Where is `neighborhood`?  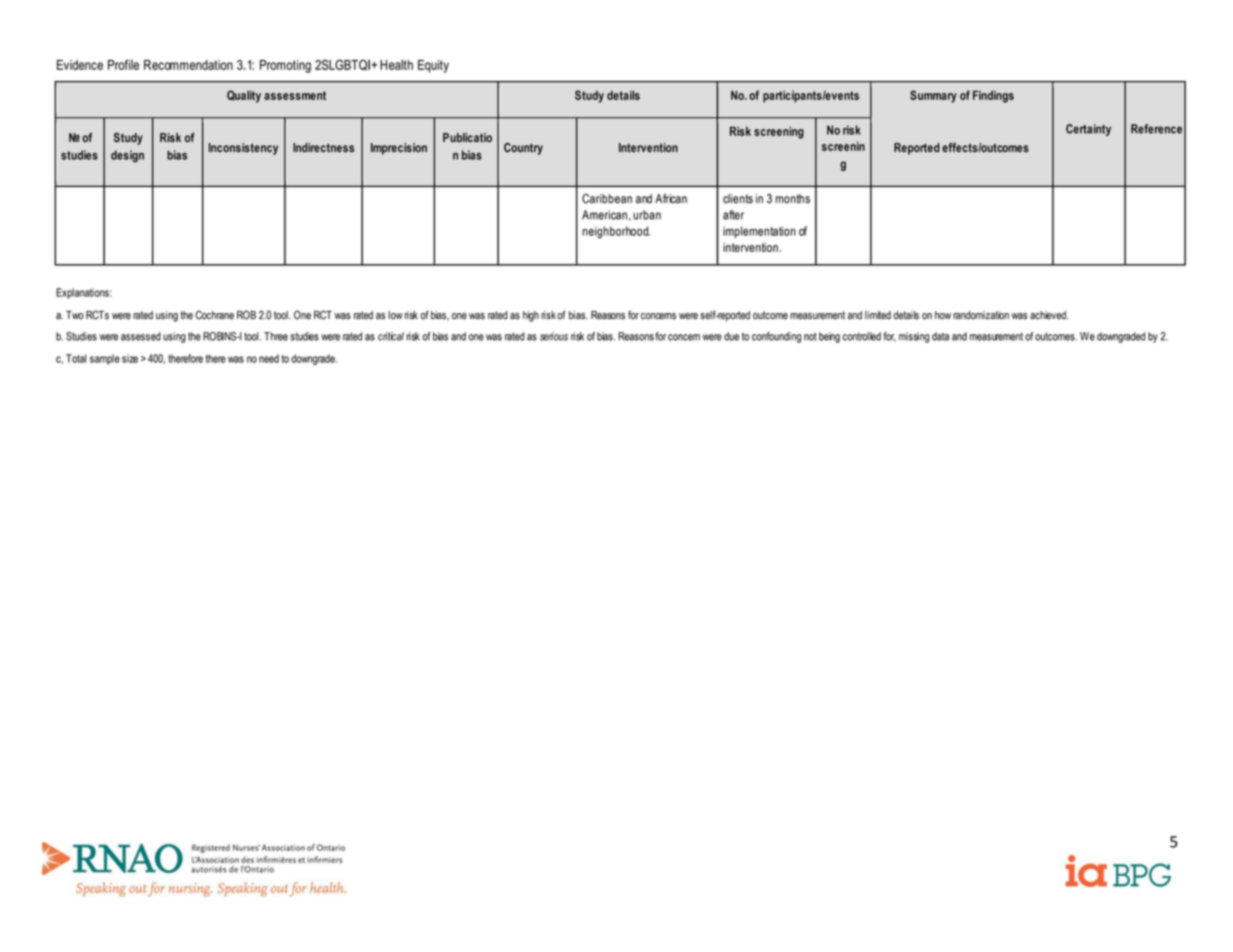 neighborhood is located at coordinates (616, 232).
